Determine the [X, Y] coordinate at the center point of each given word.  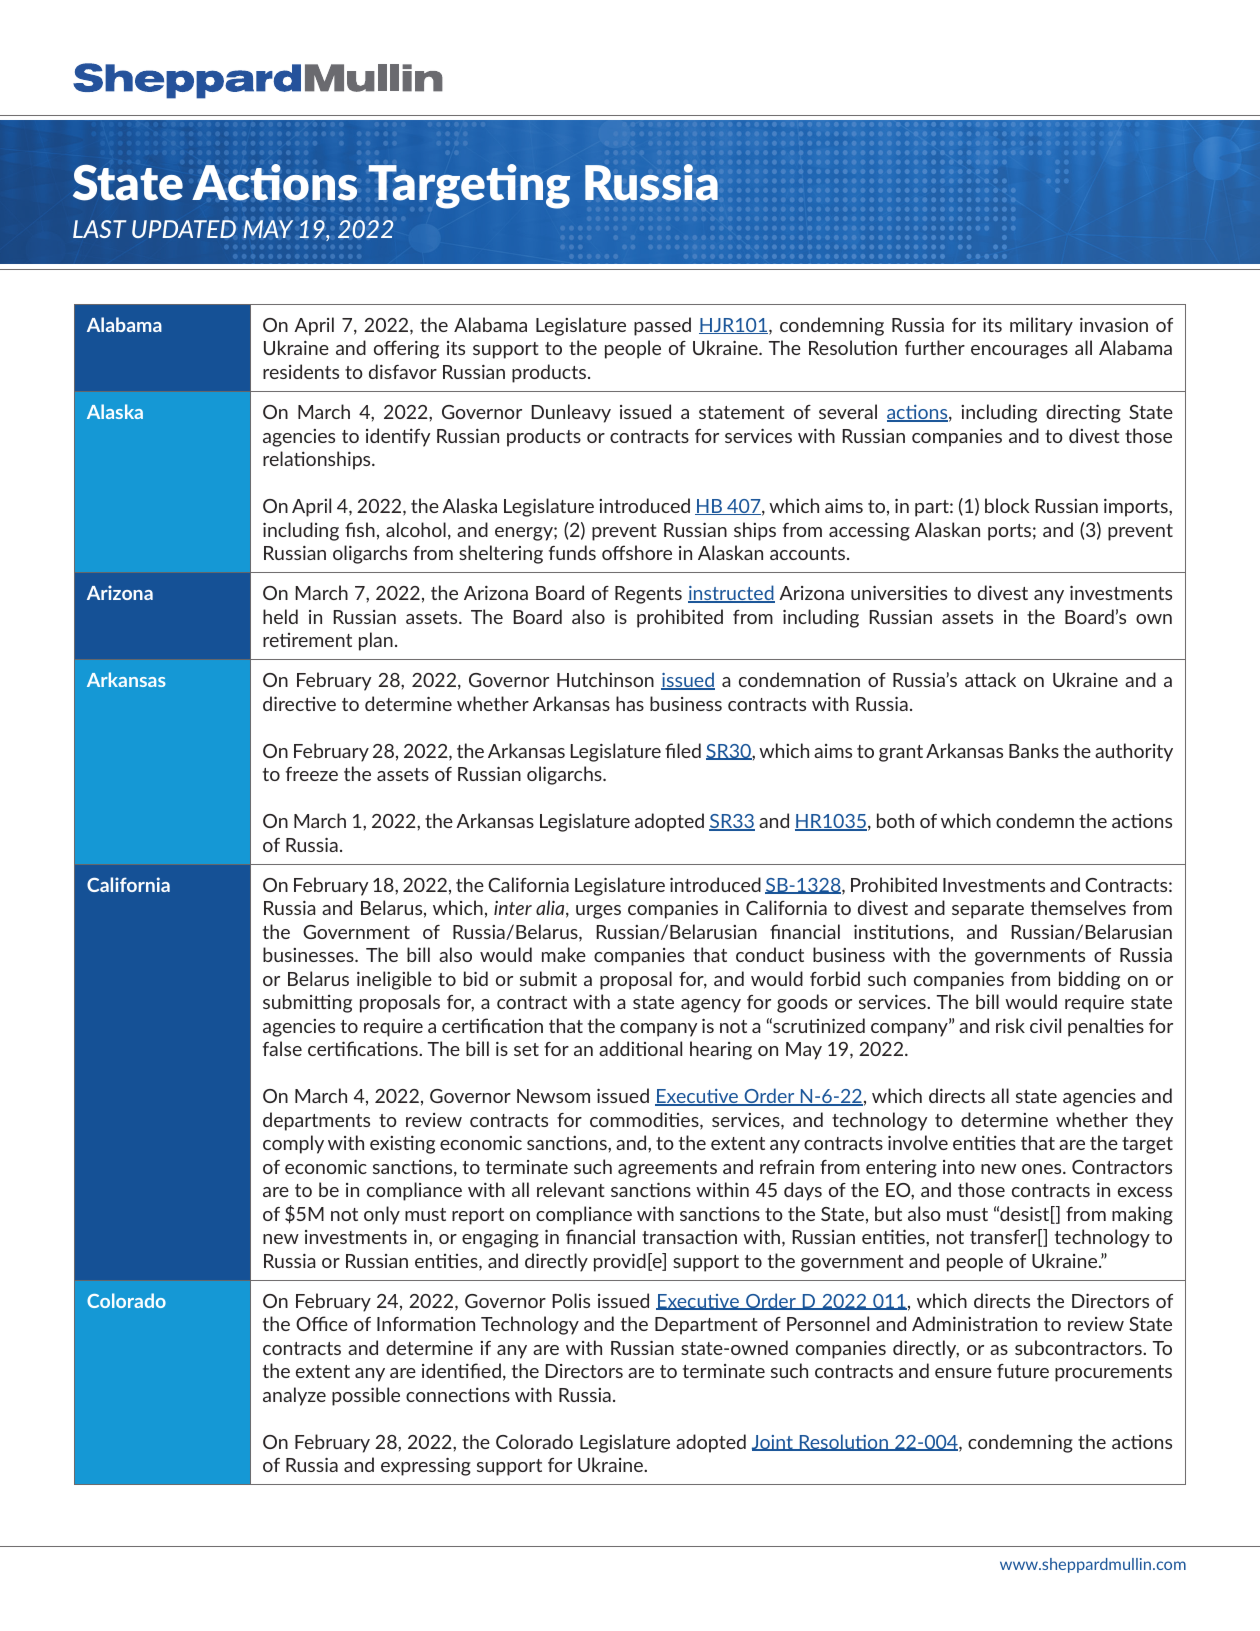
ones [1043, 1169]
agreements [667, 1169]
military [1041, 326]
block [1007, 505]
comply [293, 1144]
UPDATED [184, 229]
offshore [637, 552]
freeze [312, 774]
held [280, 616]
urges [598, 912]
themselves [1078, 907]
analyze [294, 1396]
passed [662, 326]
